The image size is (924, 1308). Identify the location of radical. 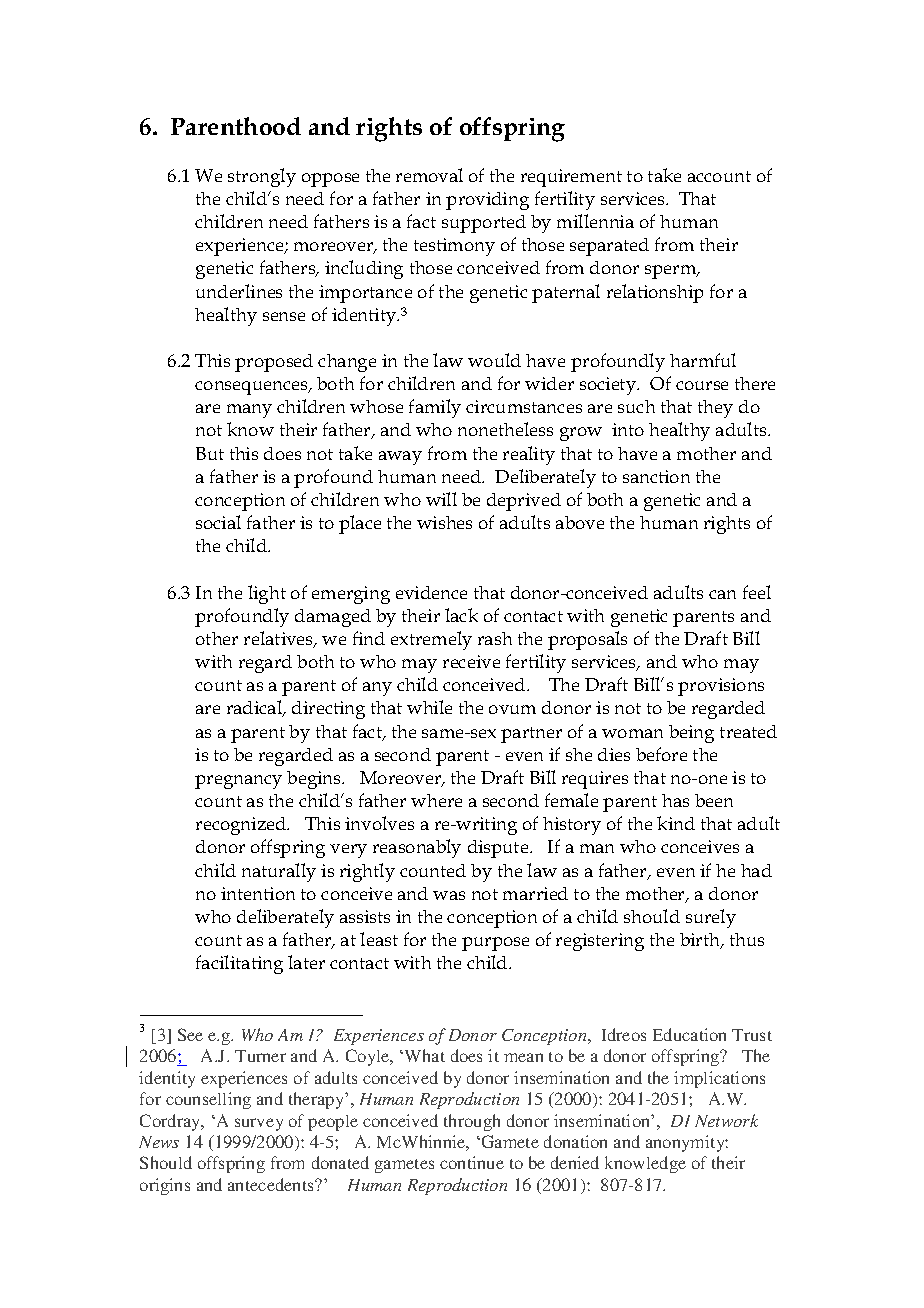
(256, 708).
